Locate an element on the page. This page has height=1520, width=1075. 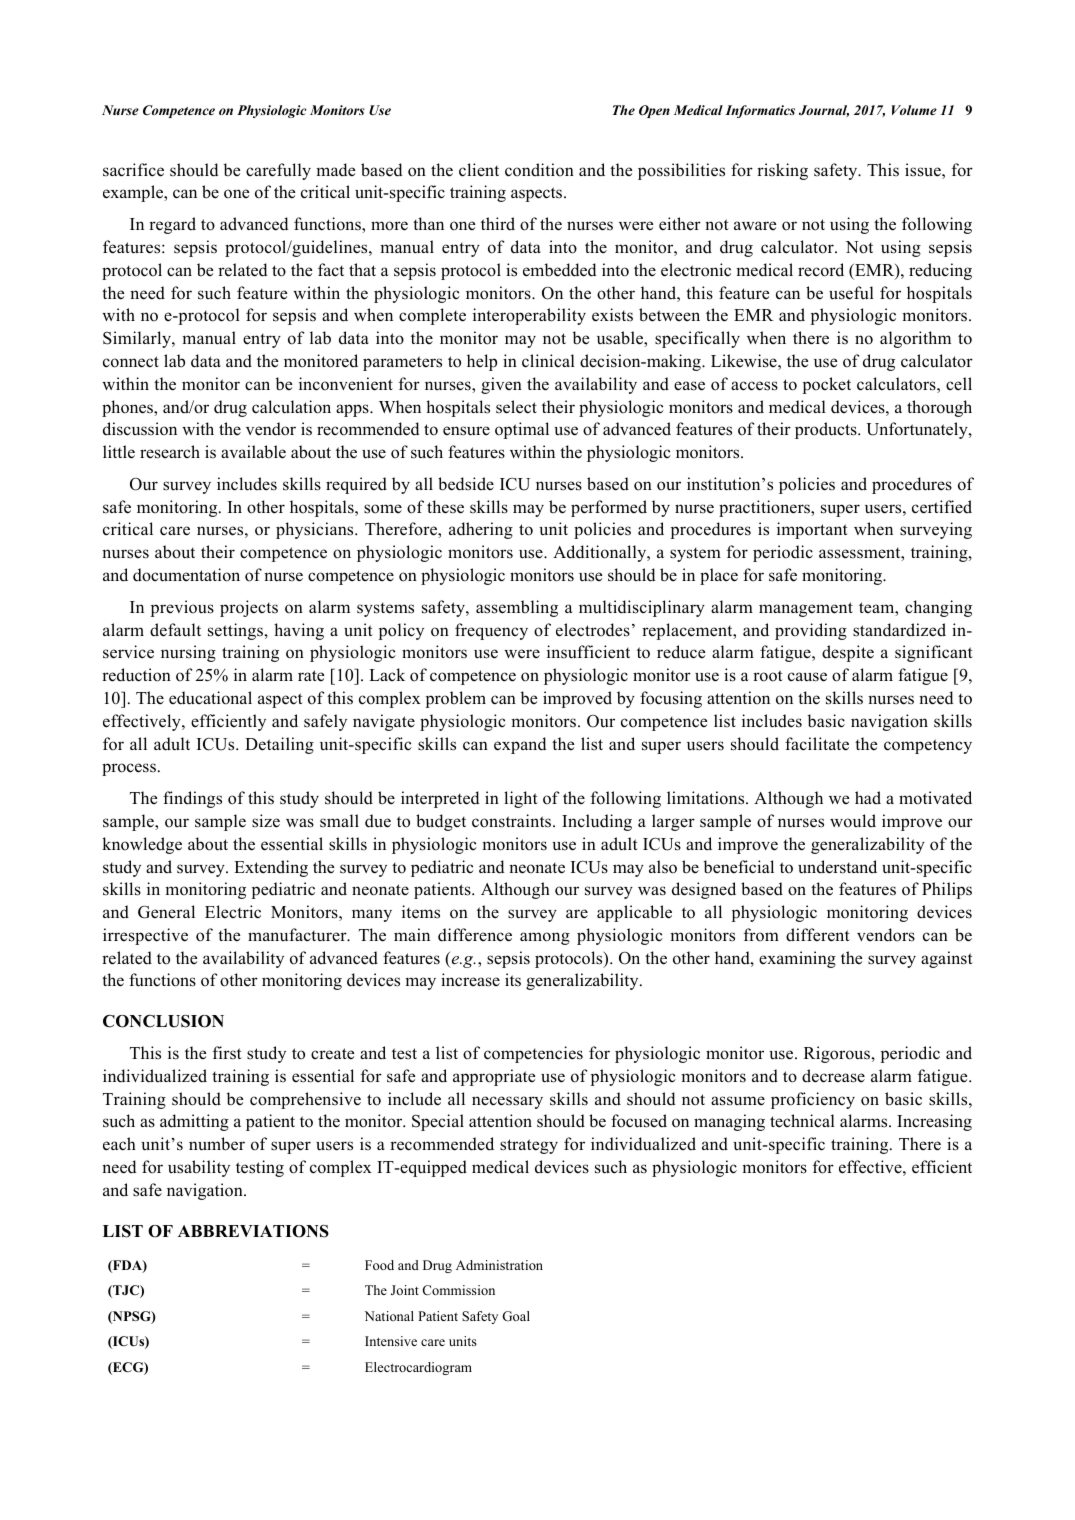
among is located at coordinates (545, 938).
